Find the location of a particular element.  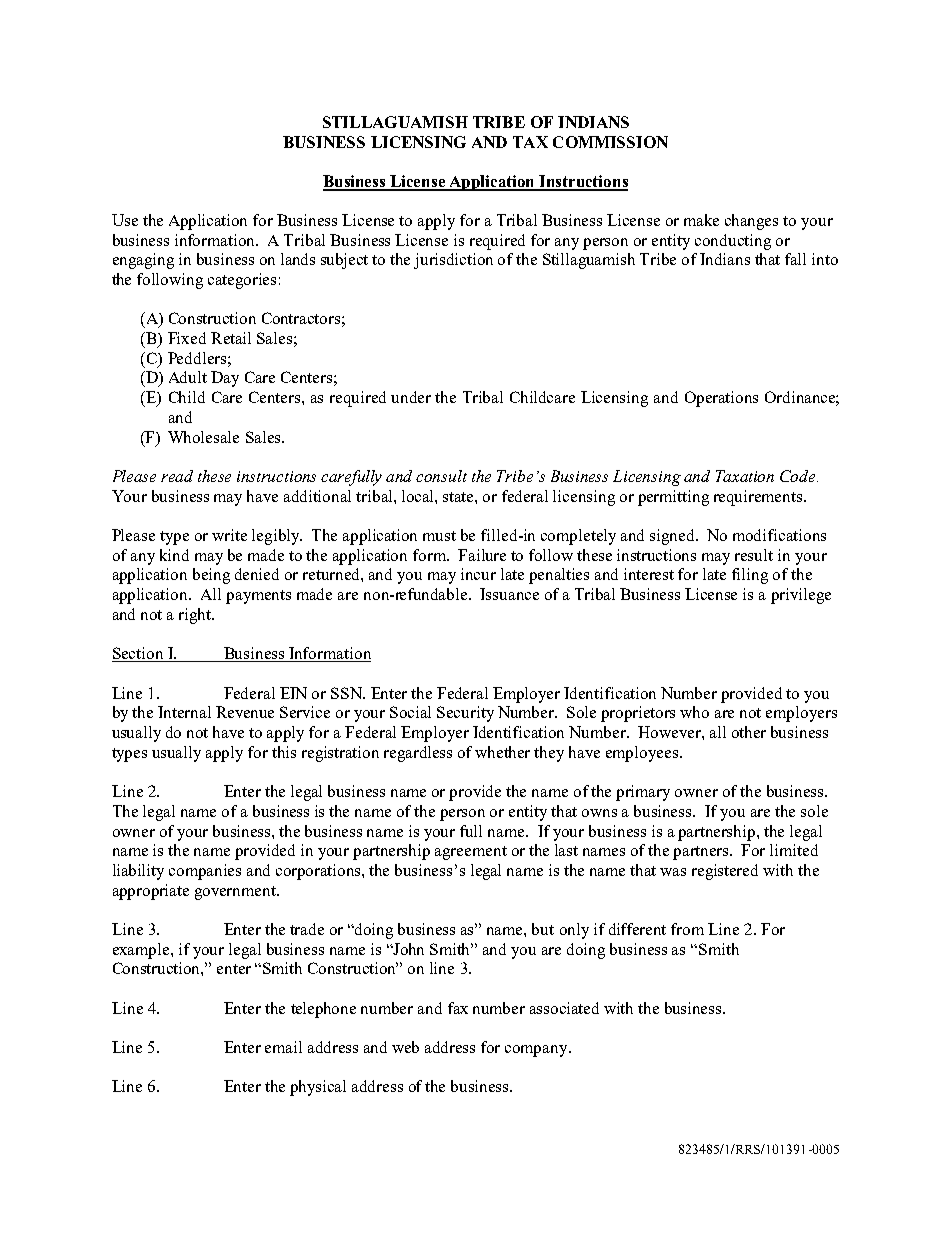

changes is located at coordinates (751, 222).
